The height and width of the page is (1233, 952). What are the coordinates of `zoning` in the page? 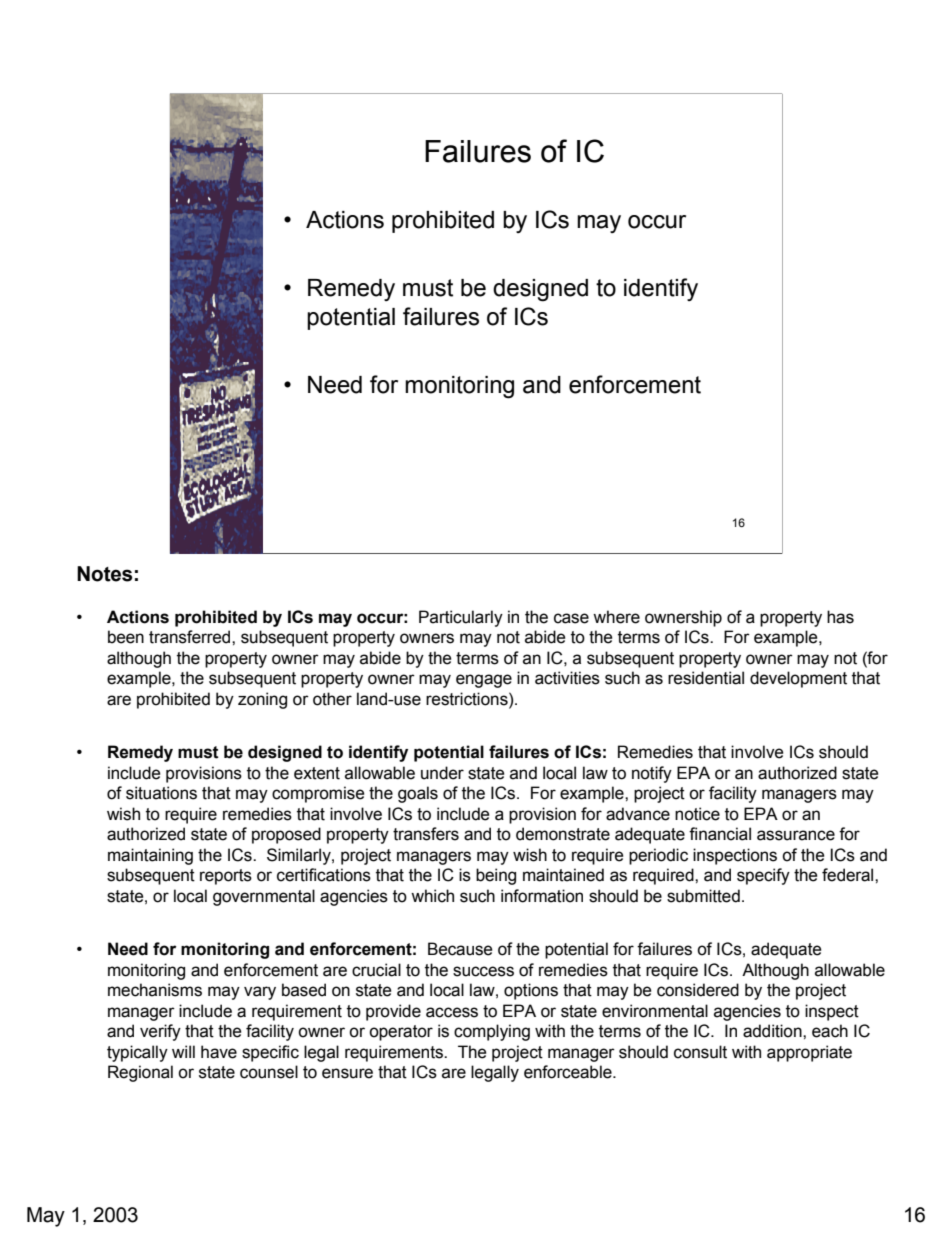 It's located at (262, 700).
